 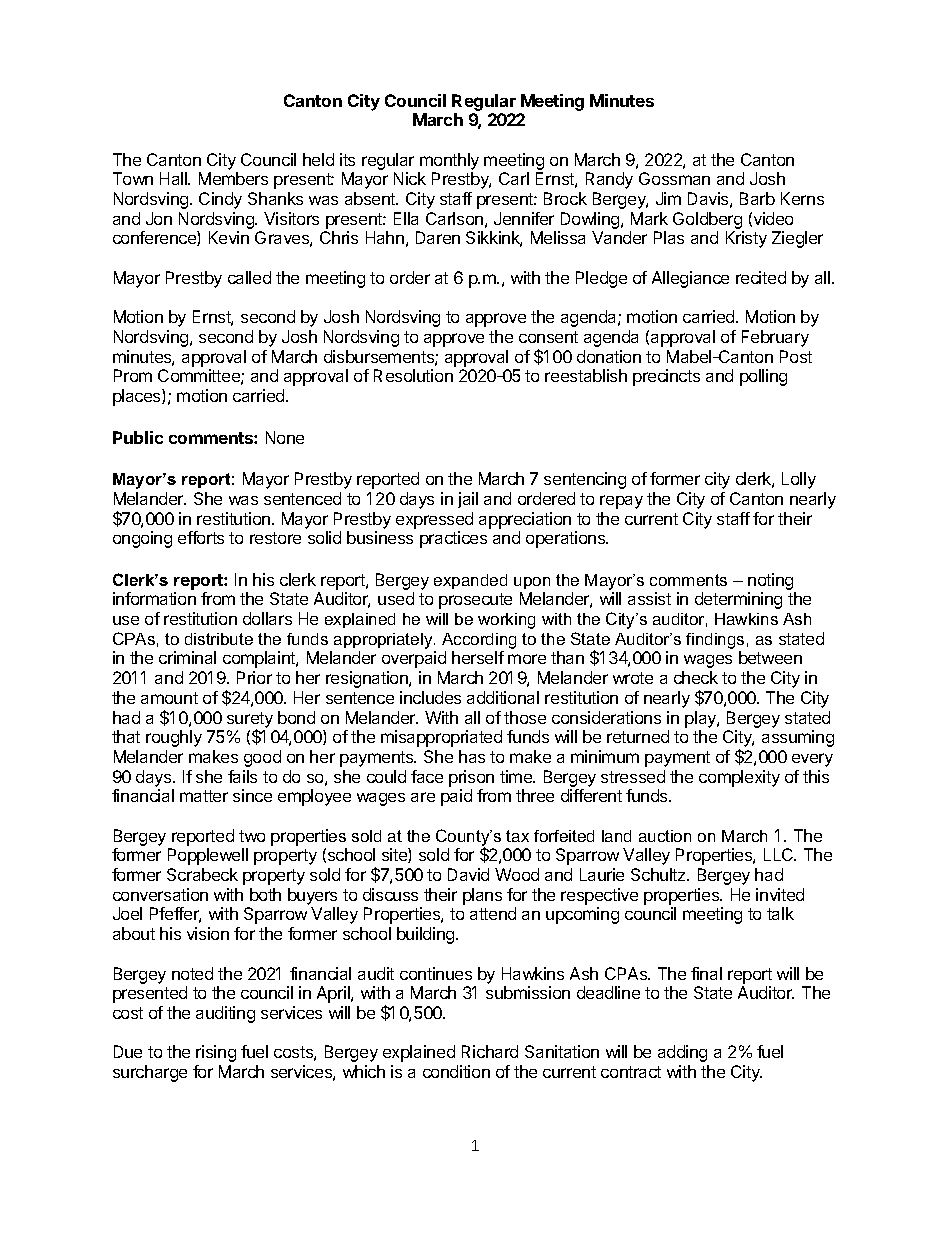 I want to click on Cindy, so click(x=220, y=200).
